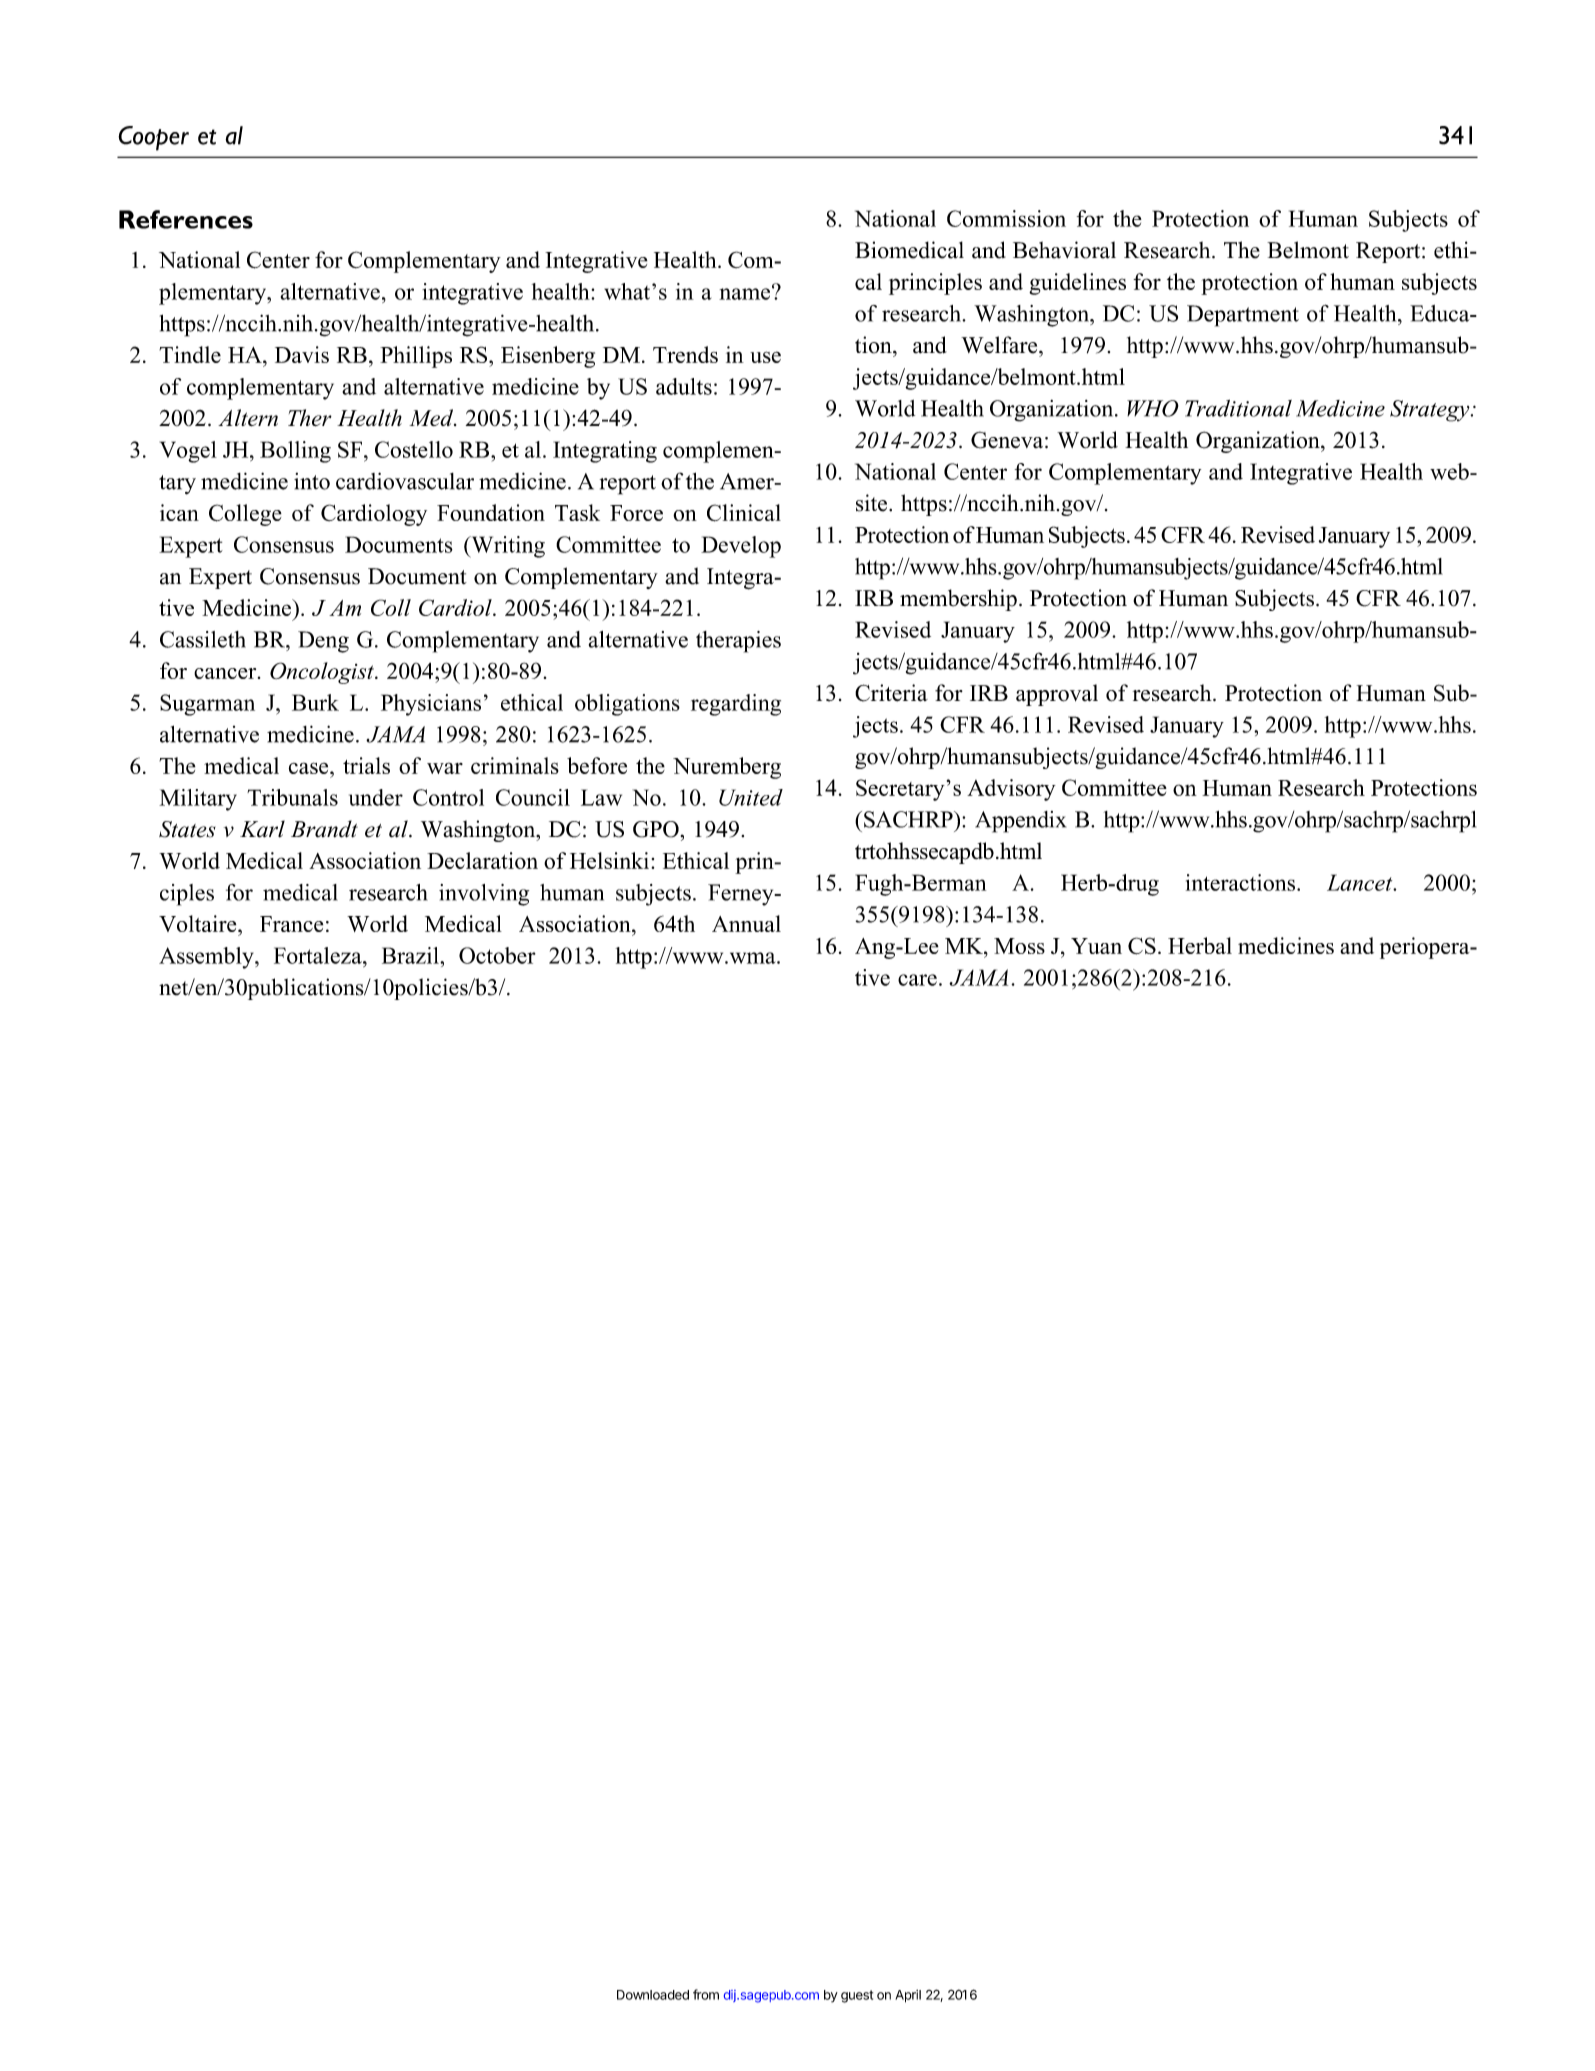 This screenshot has height=2071, width=1595. I want to click on References, so click(186, 219).
